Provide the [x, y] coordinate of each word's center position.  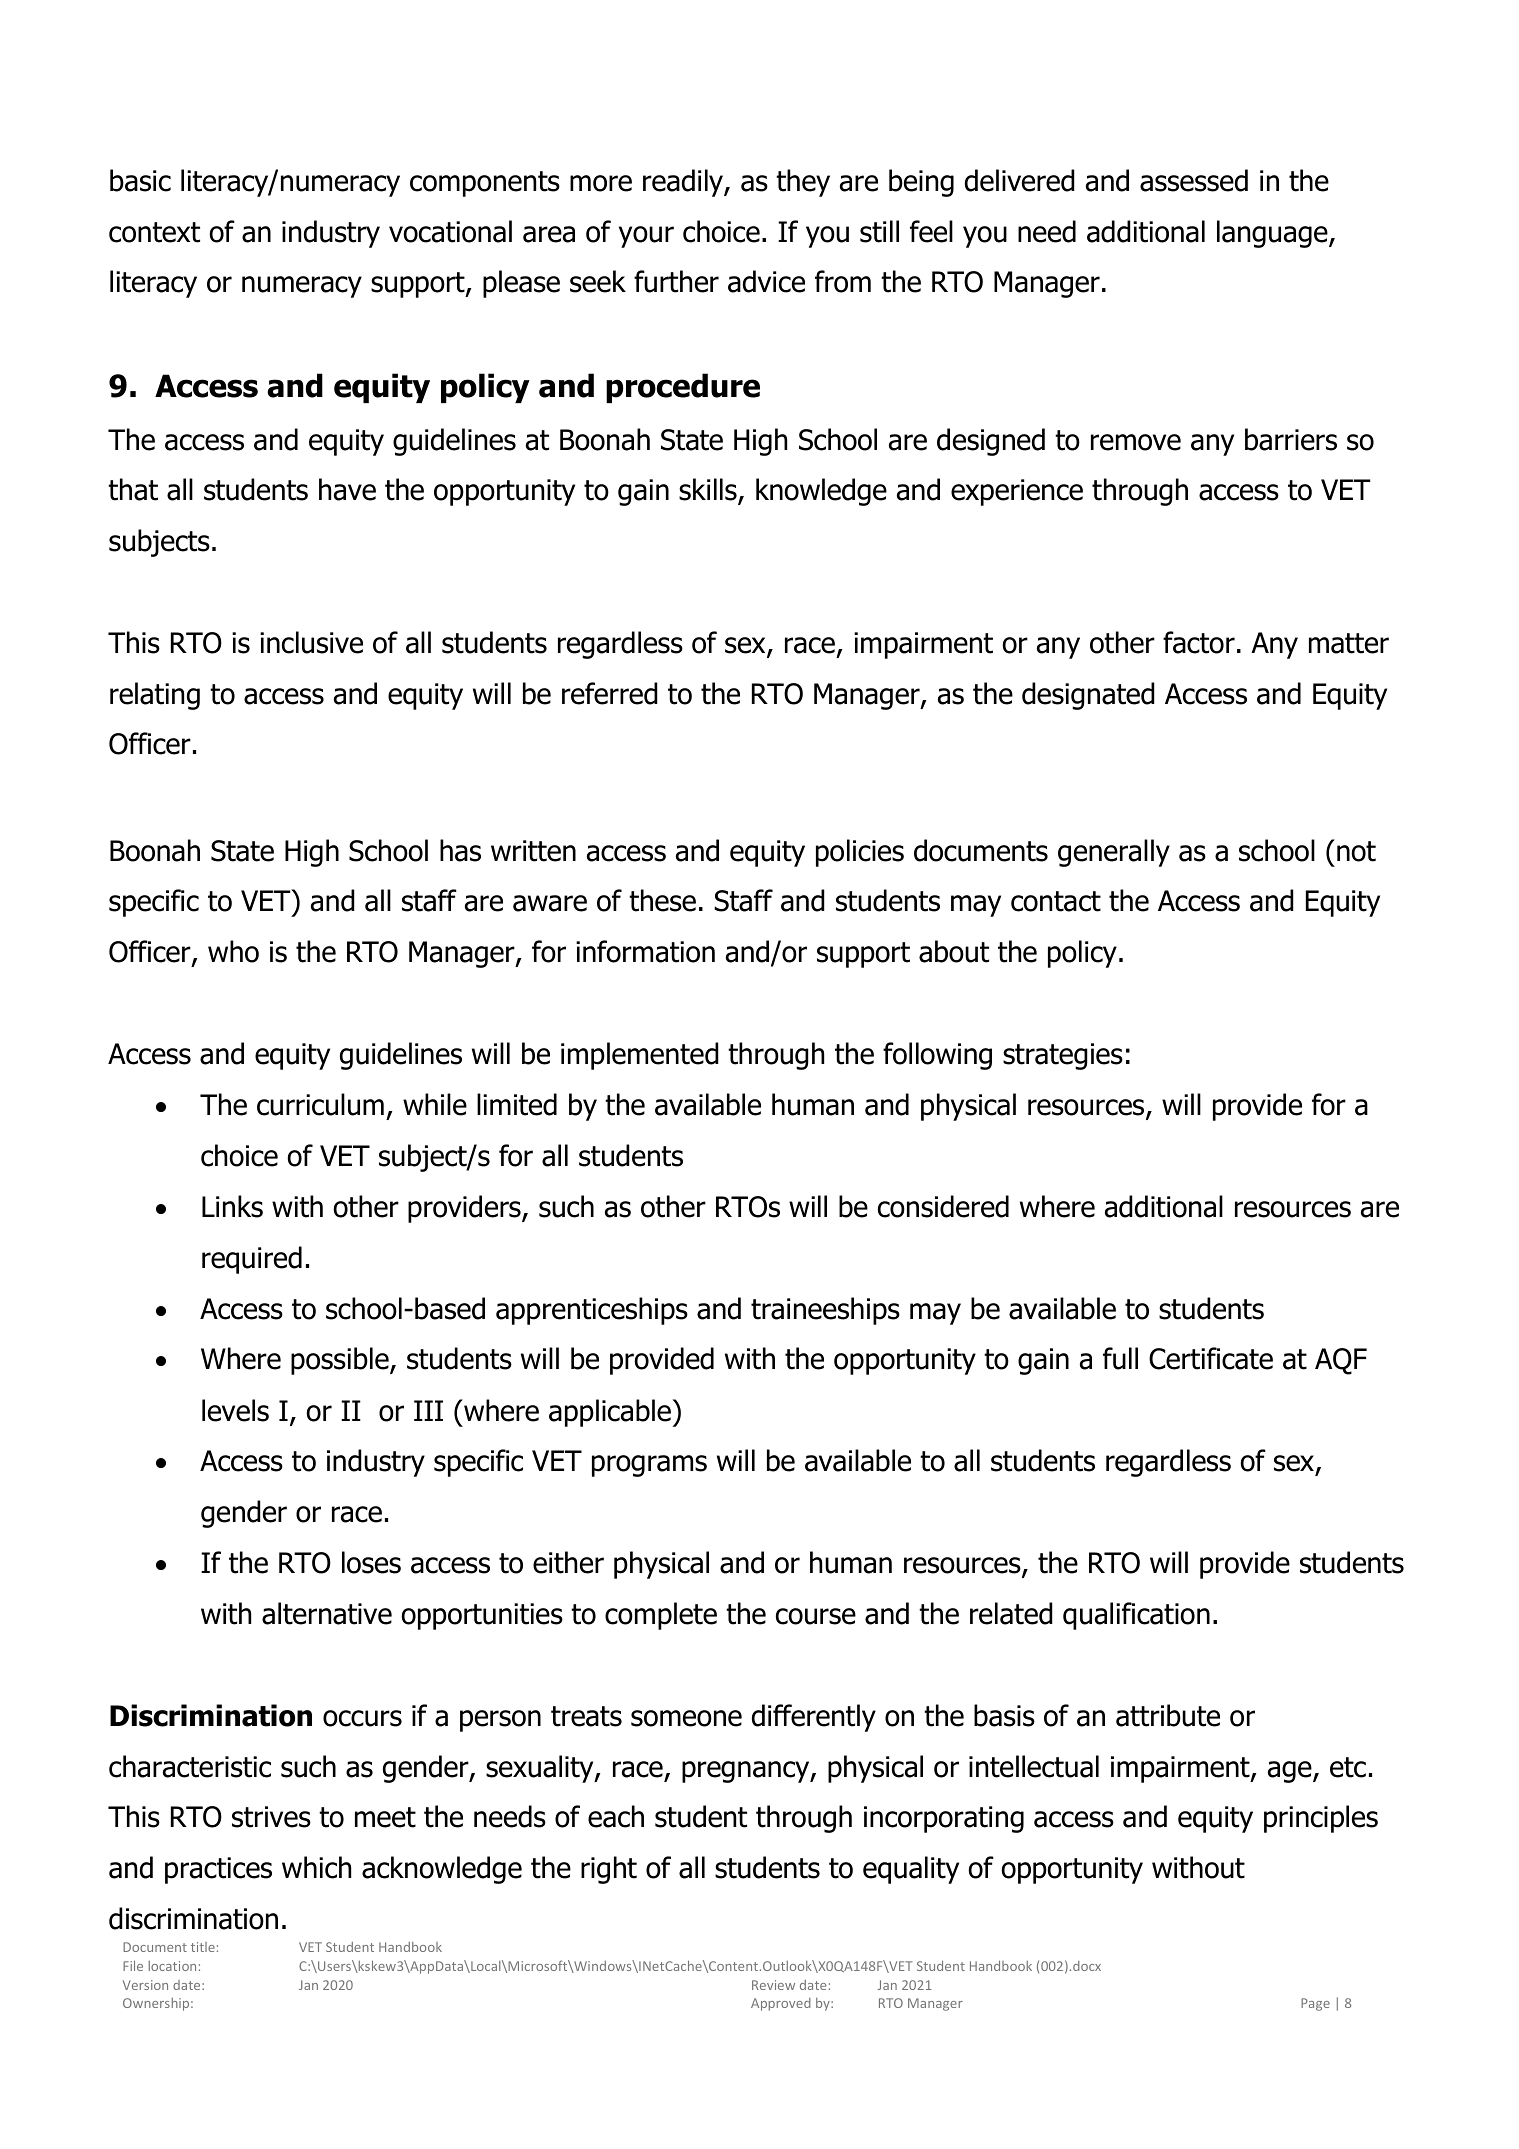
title [203, 1947]
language [1273, 234]
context [154, 232]
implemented [640, 1056]
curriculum [320, 1104]
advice [766, 281]
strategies [1063, 1056]
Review [773, 1985]
